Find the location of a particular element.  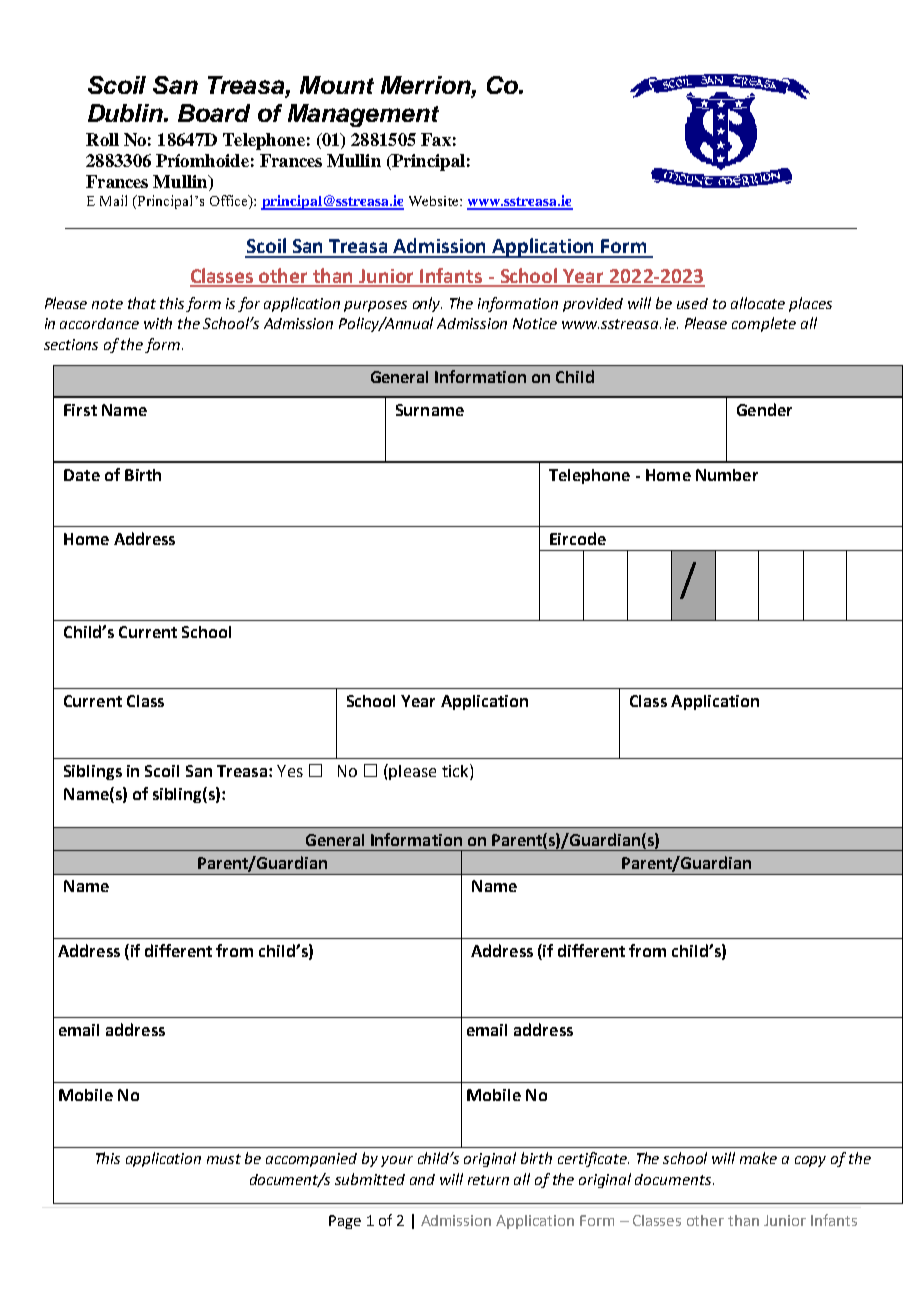

Yes is located at coordinates (290, 771).
